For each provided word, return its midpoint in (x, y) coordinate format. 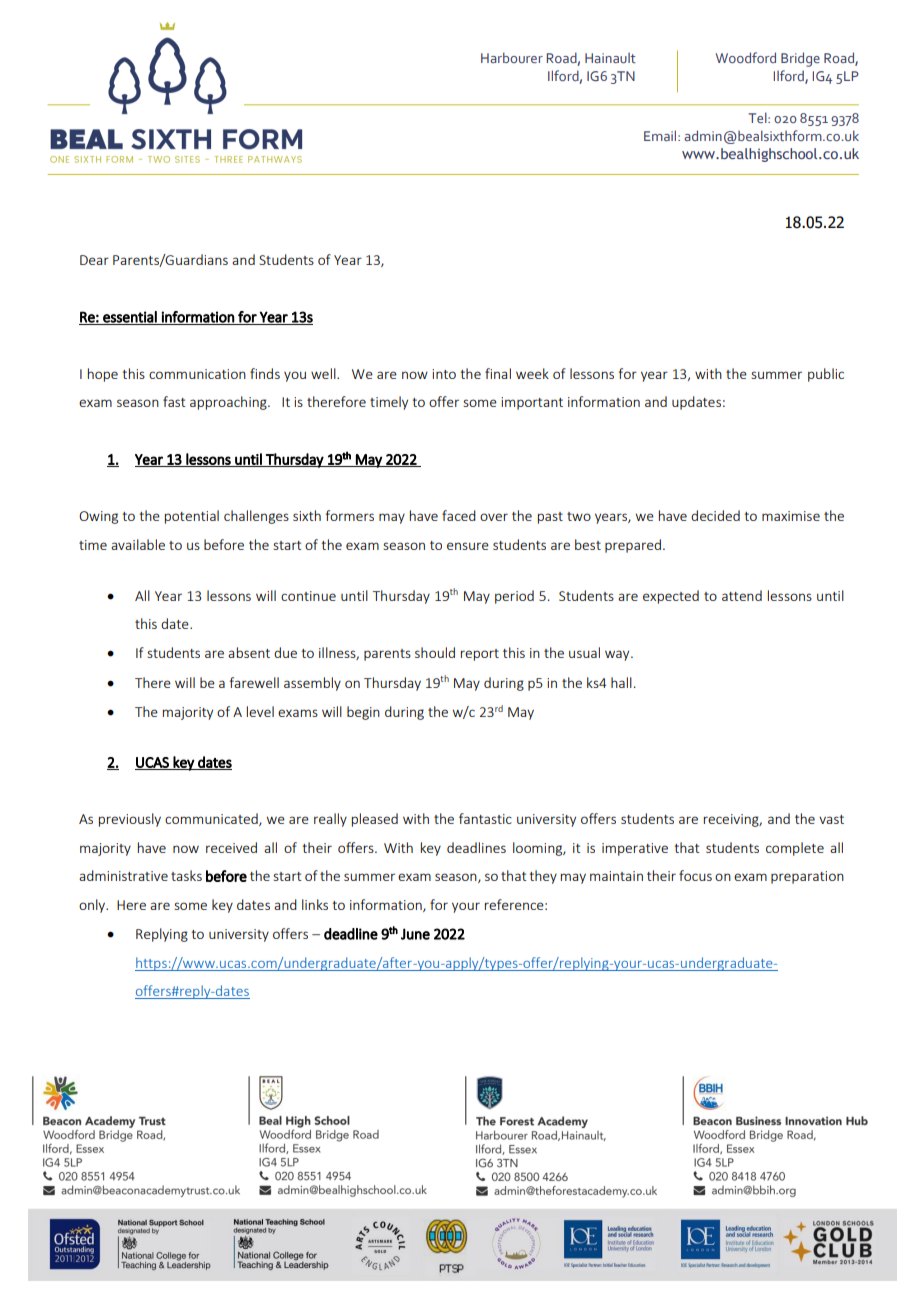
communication (197, 374)
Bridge (800, 59)
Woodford (746, 57)
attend (742, 595)
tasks (186, 875)
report (480, 655)
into (444, 374)
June (415, 934)
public (826, 375)
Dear (94, 260)
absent (249, 652)
